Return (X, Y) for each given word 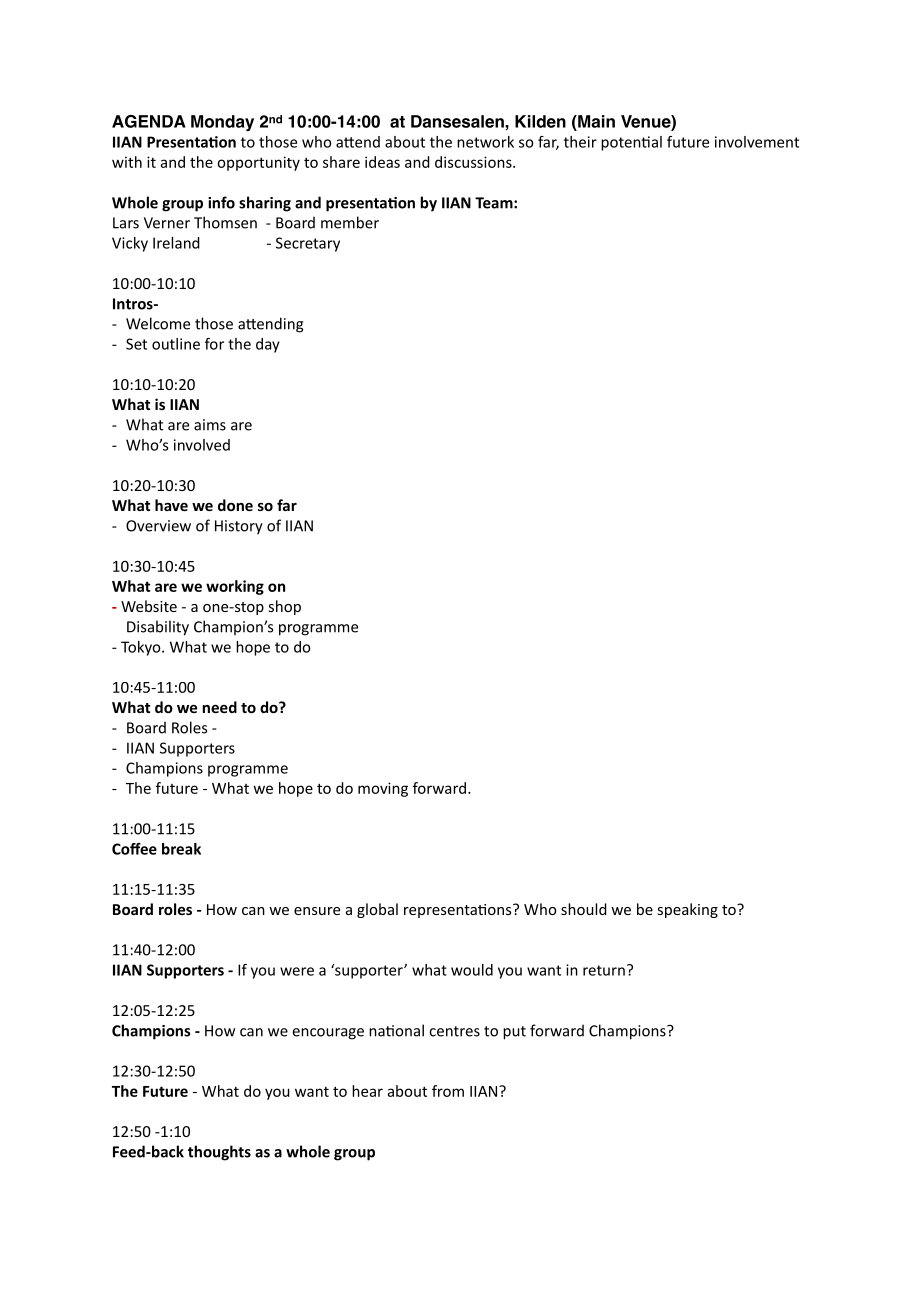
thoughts (219, 1153)
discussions (474, 162)
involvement (757, 142)
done (235, 505)
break (181, 849)
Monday (222, 123)
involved (202, 445)
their (580, 142)
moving (383, 789)
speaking (688, 910)
